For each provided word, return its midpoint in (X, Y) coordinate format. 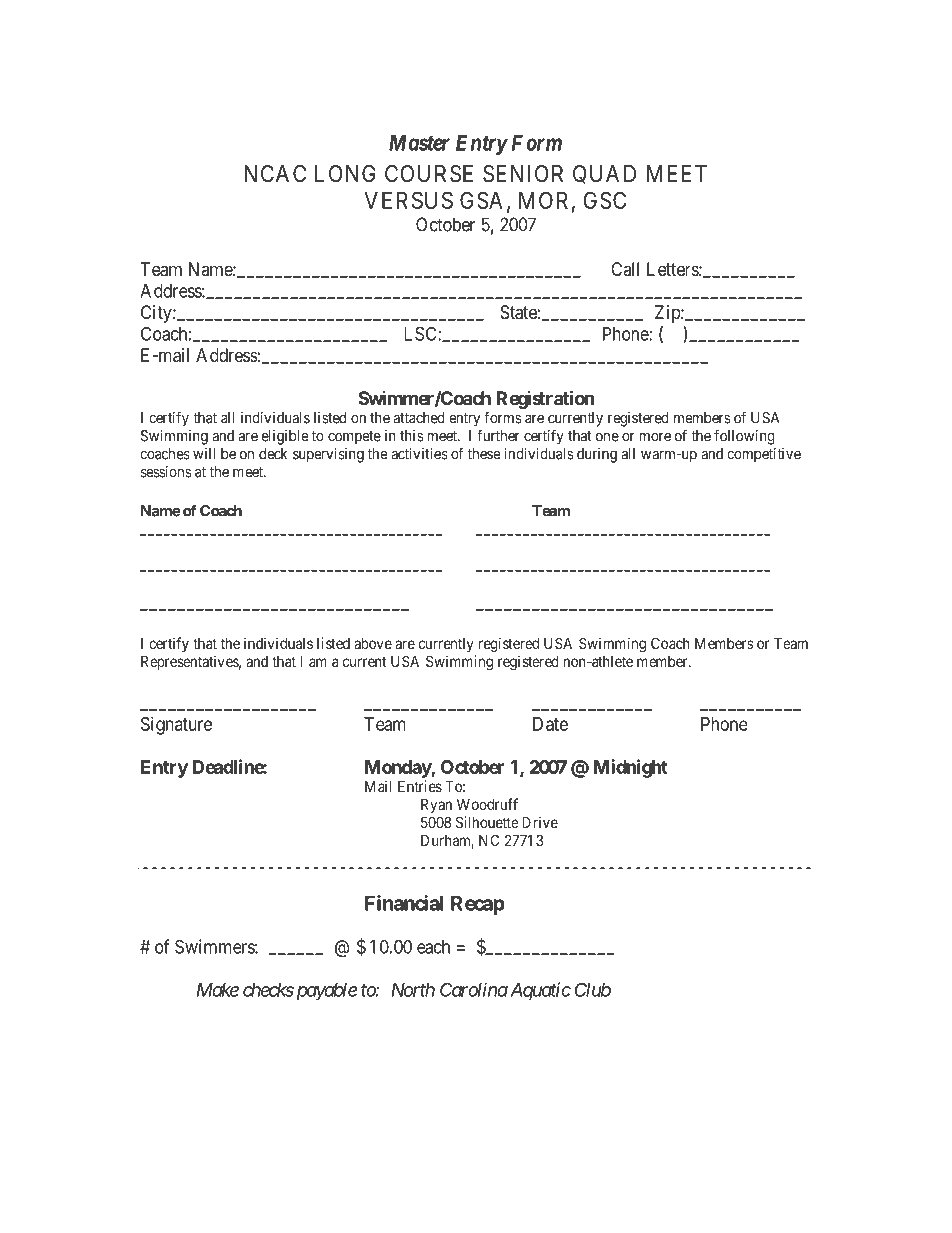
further (498, 435)
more (655, 437)
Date (550, 724)
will (204, 454)
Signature (176, 726)
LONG (345, 173)
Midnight (631, 768)
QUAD (604, 174)
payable (325, 991)
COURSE (429, 174)
